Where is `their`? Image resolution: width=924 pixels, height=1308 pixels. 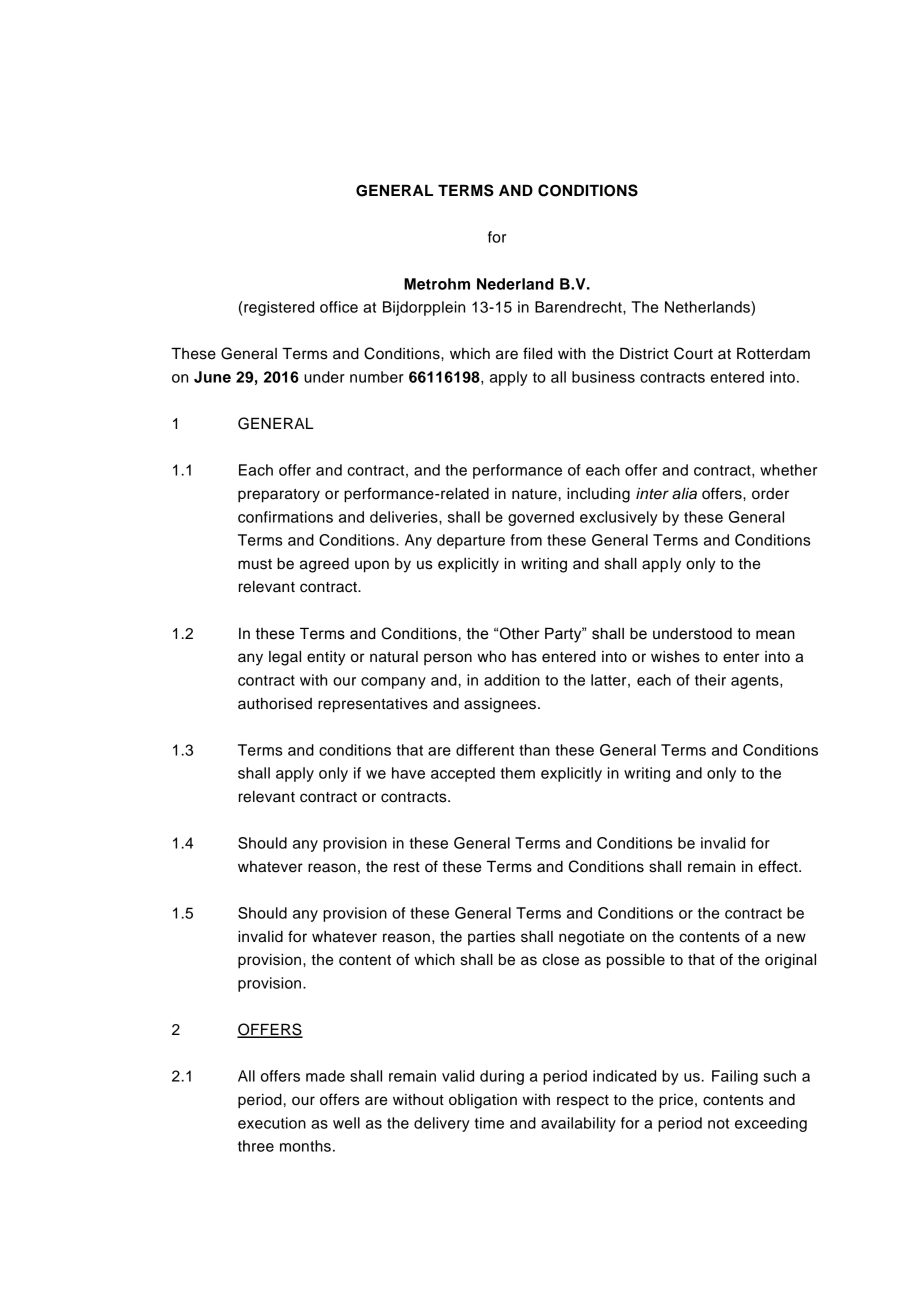 their is located at coordinates (710, 680).
